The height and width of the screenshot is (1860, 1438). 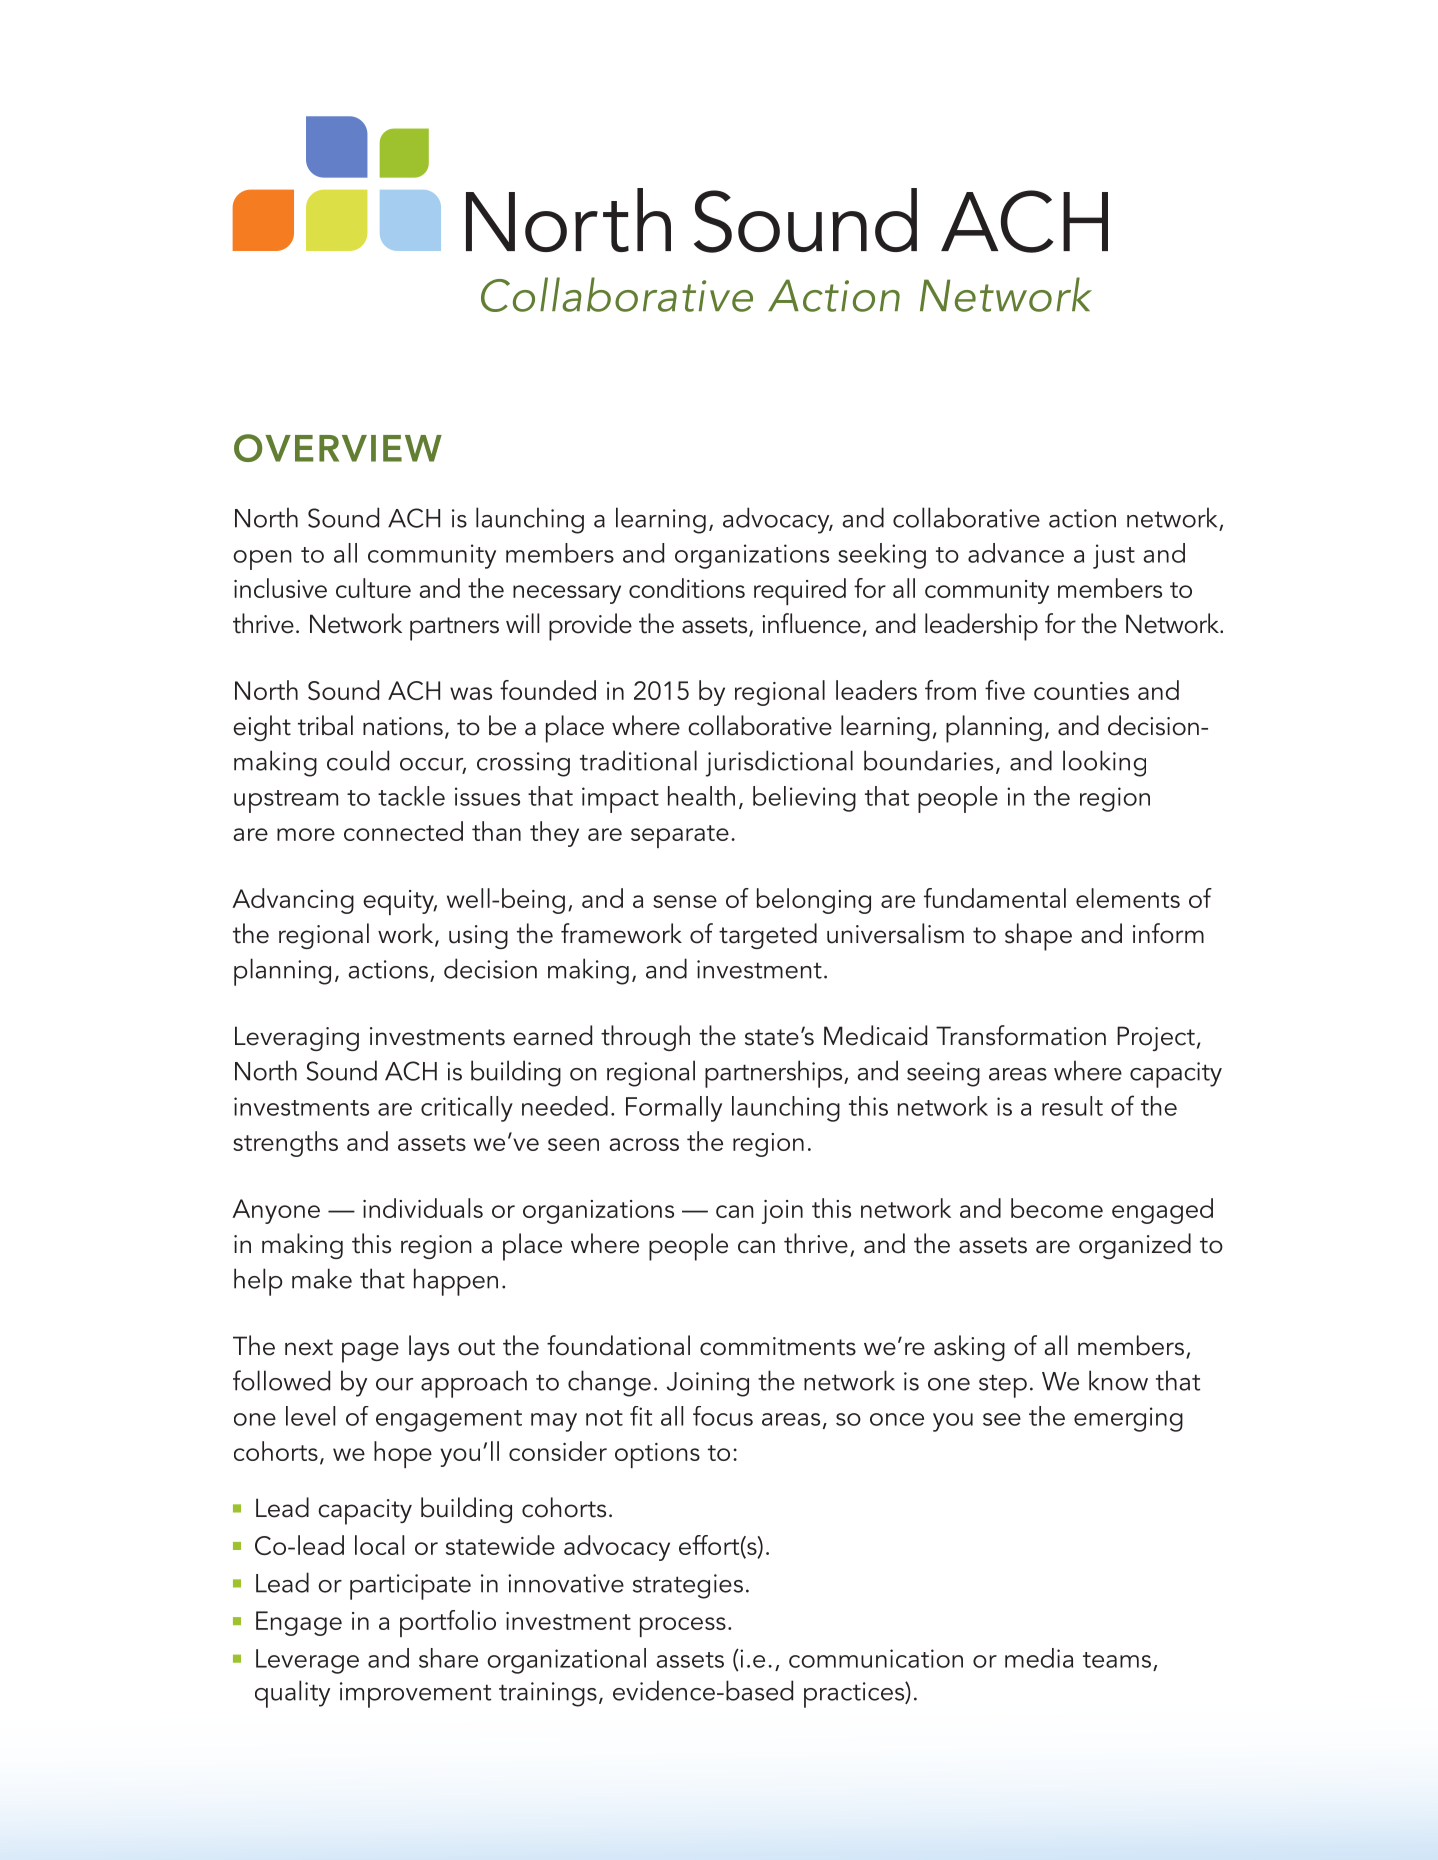 What do you see at coordinates (338, 448) in the screenshot?
I see `OVERVIEW` at bounding box center [338, 448].
